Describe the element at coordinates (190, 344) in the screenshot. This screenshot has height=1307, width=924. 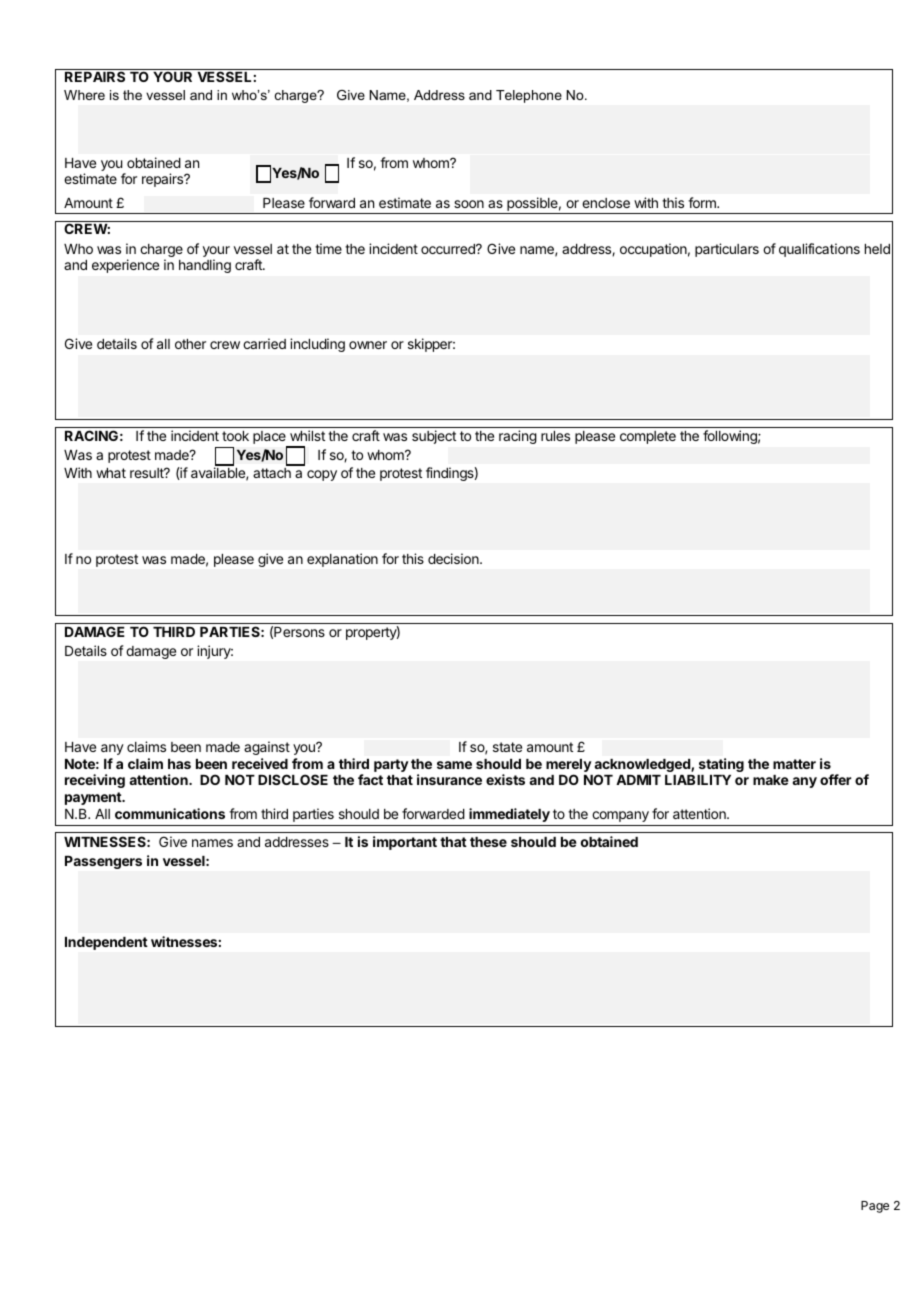
I see `other` at that location.
